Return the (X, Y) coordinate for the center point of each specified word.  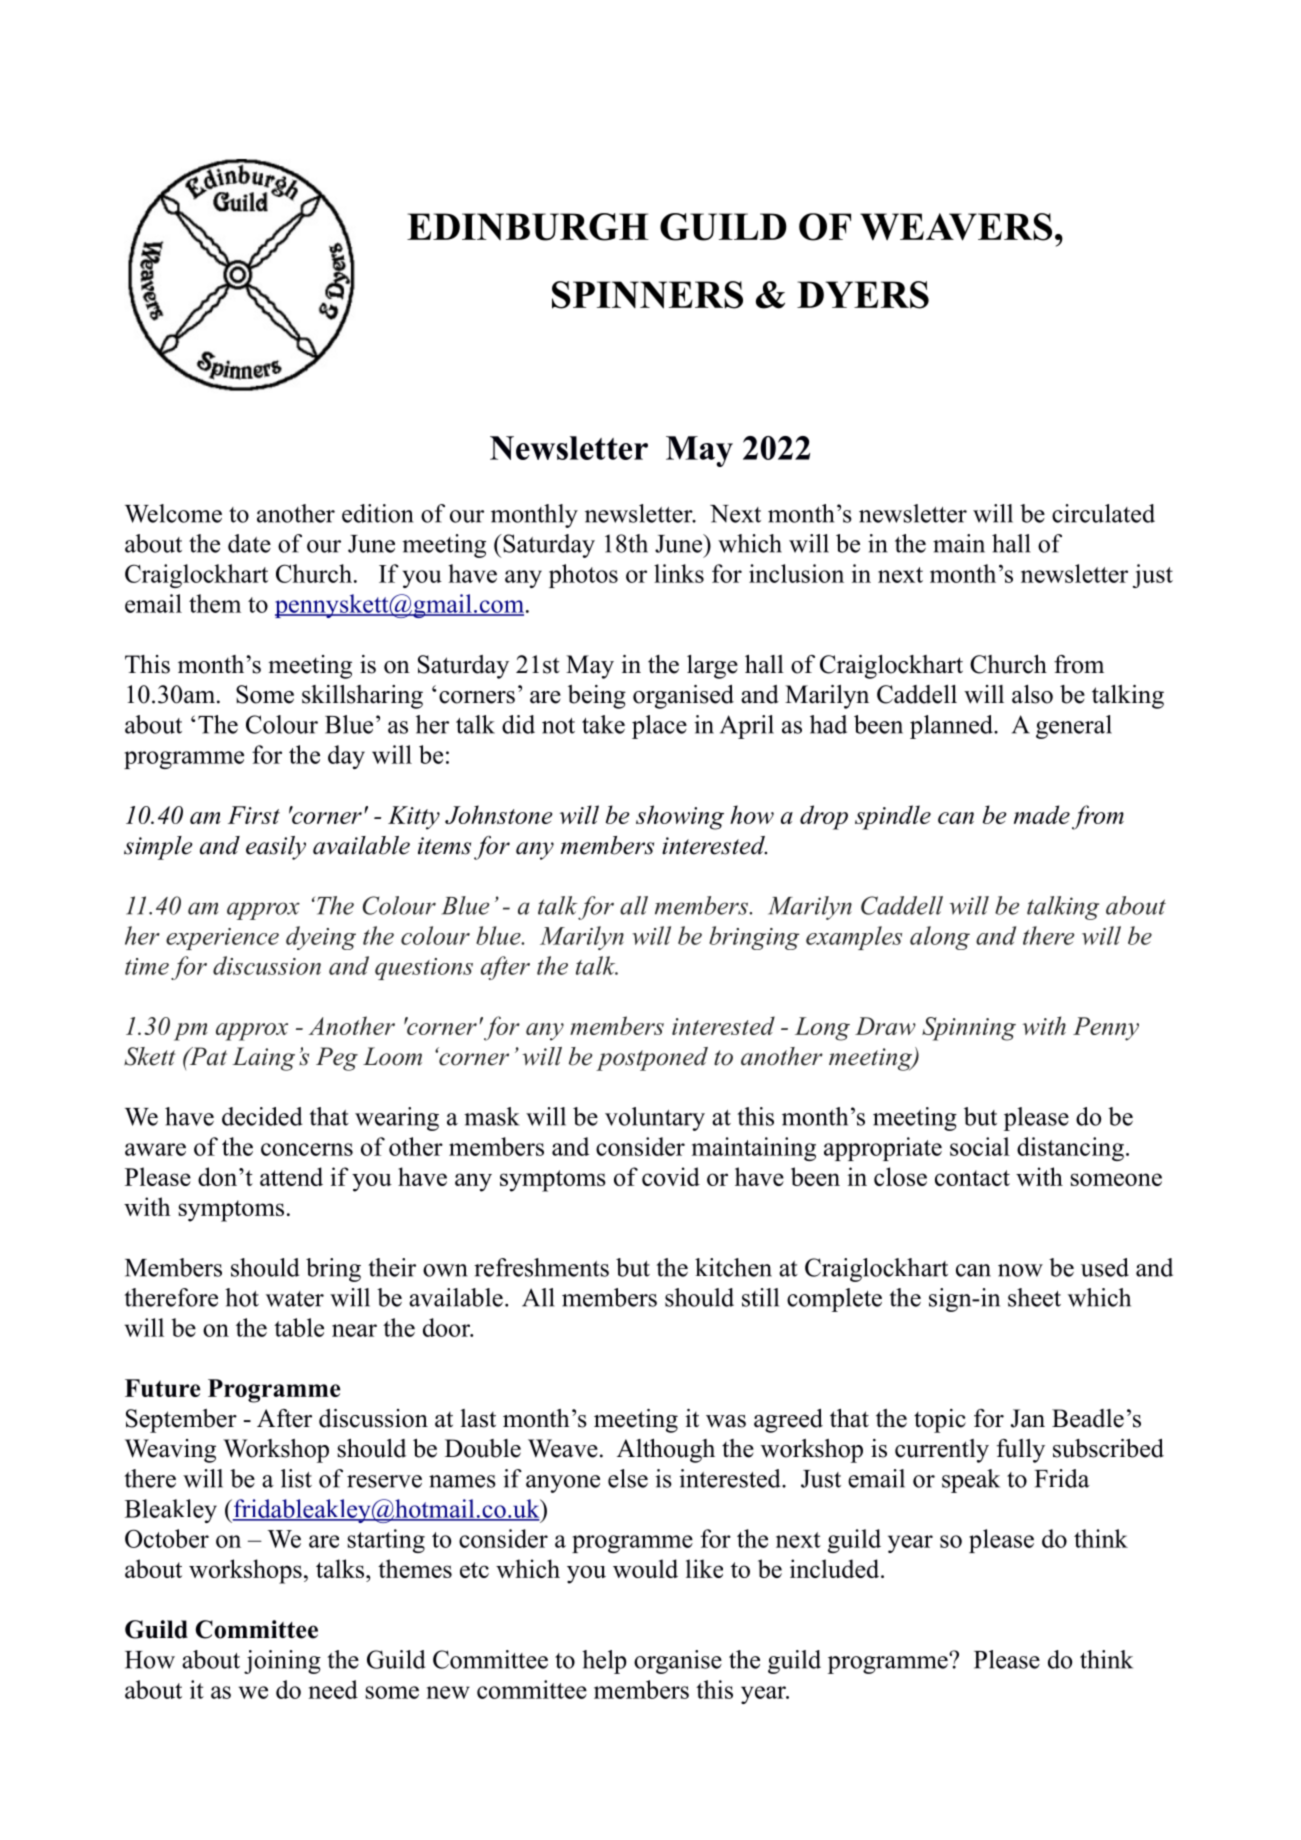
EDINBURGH (528, 227)
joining (282, 1662)
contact (972, 1178)
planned (952, 727)
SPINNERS (647, 295)
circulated (1103, 513)
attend (291, 1176)
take (603, 724)
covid (671, 1176)
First (254, 815)
